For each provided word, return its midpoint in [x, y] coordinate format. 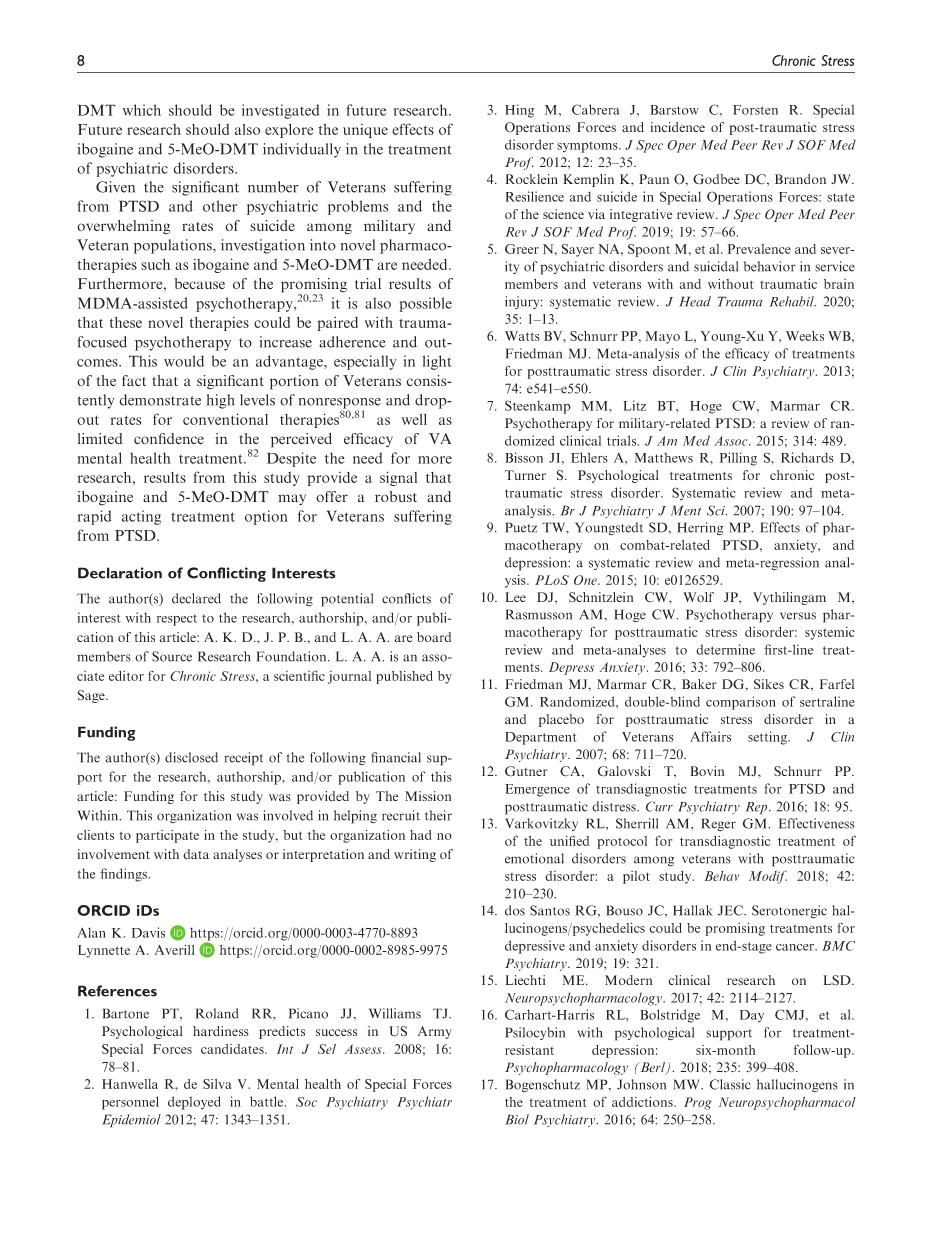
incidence [678, 127]
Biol [517, 1119]
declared [196, 598]
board [434, 637]
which [142, 110]
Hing [519, 111]
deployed [194, 1103]
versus [798, 616]
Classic [730, 1084]
